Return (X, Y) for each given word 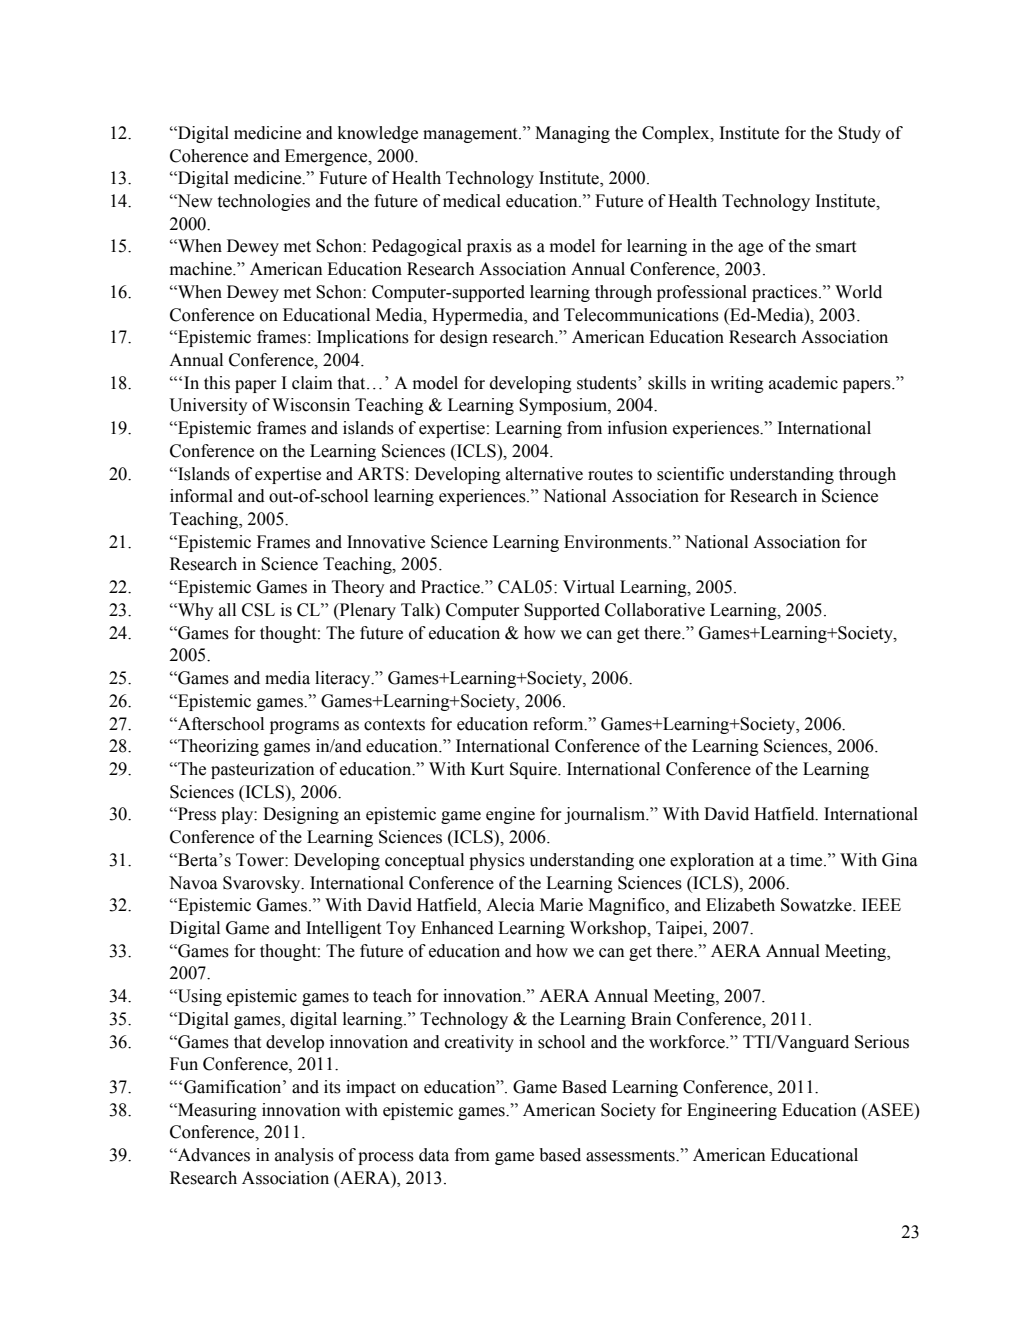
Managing (572, 134)
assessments (631, 1156)
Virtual (589, 587)
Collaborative (655, 610)
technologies (264, 202)
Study (859, 134)
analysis (304, 1156)
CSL (258, 610)
